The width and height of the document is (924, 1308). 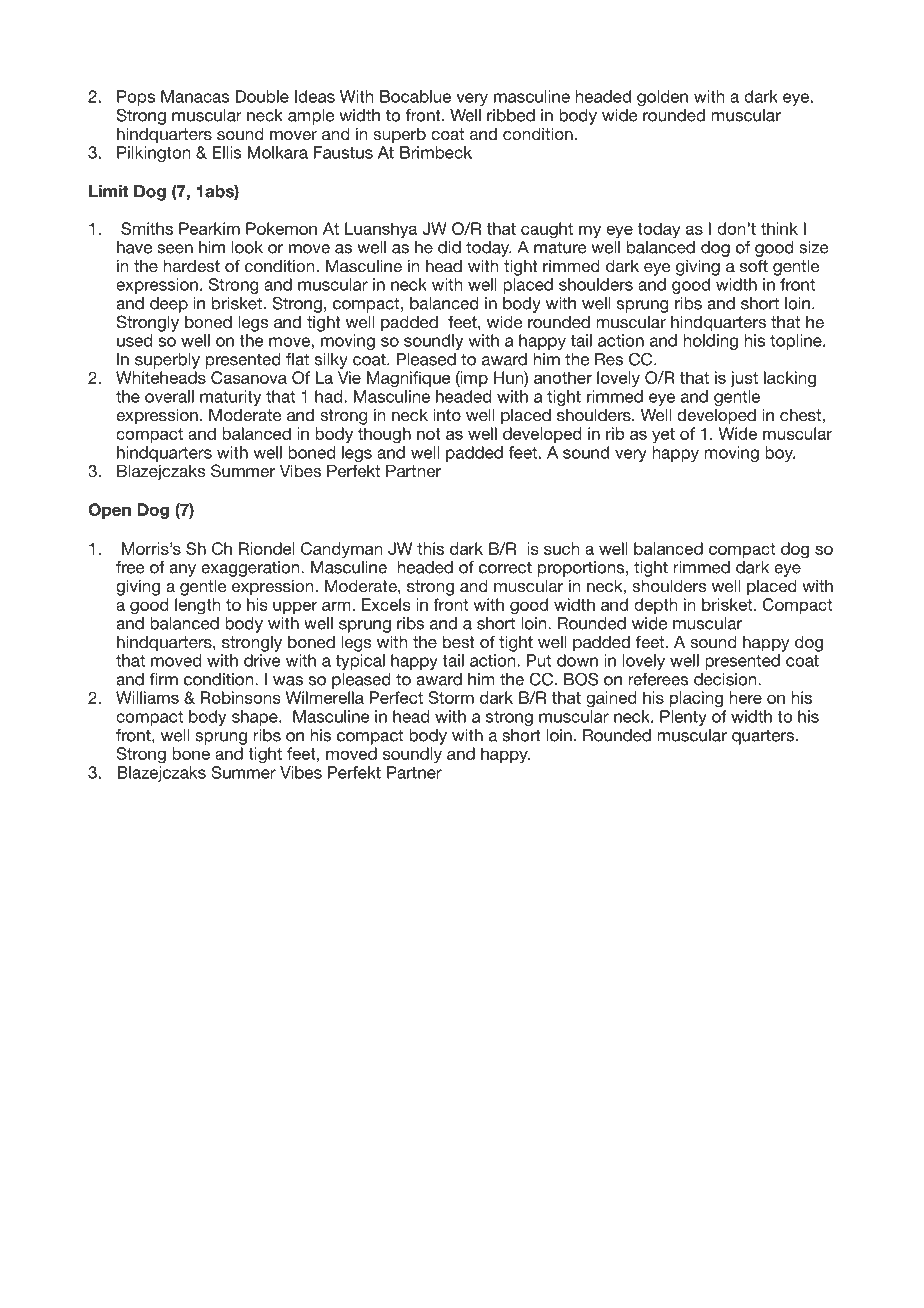 What do you see at coordinates (451, 697) in the document?
I see `Storm` at bounding box center [451, 697].
